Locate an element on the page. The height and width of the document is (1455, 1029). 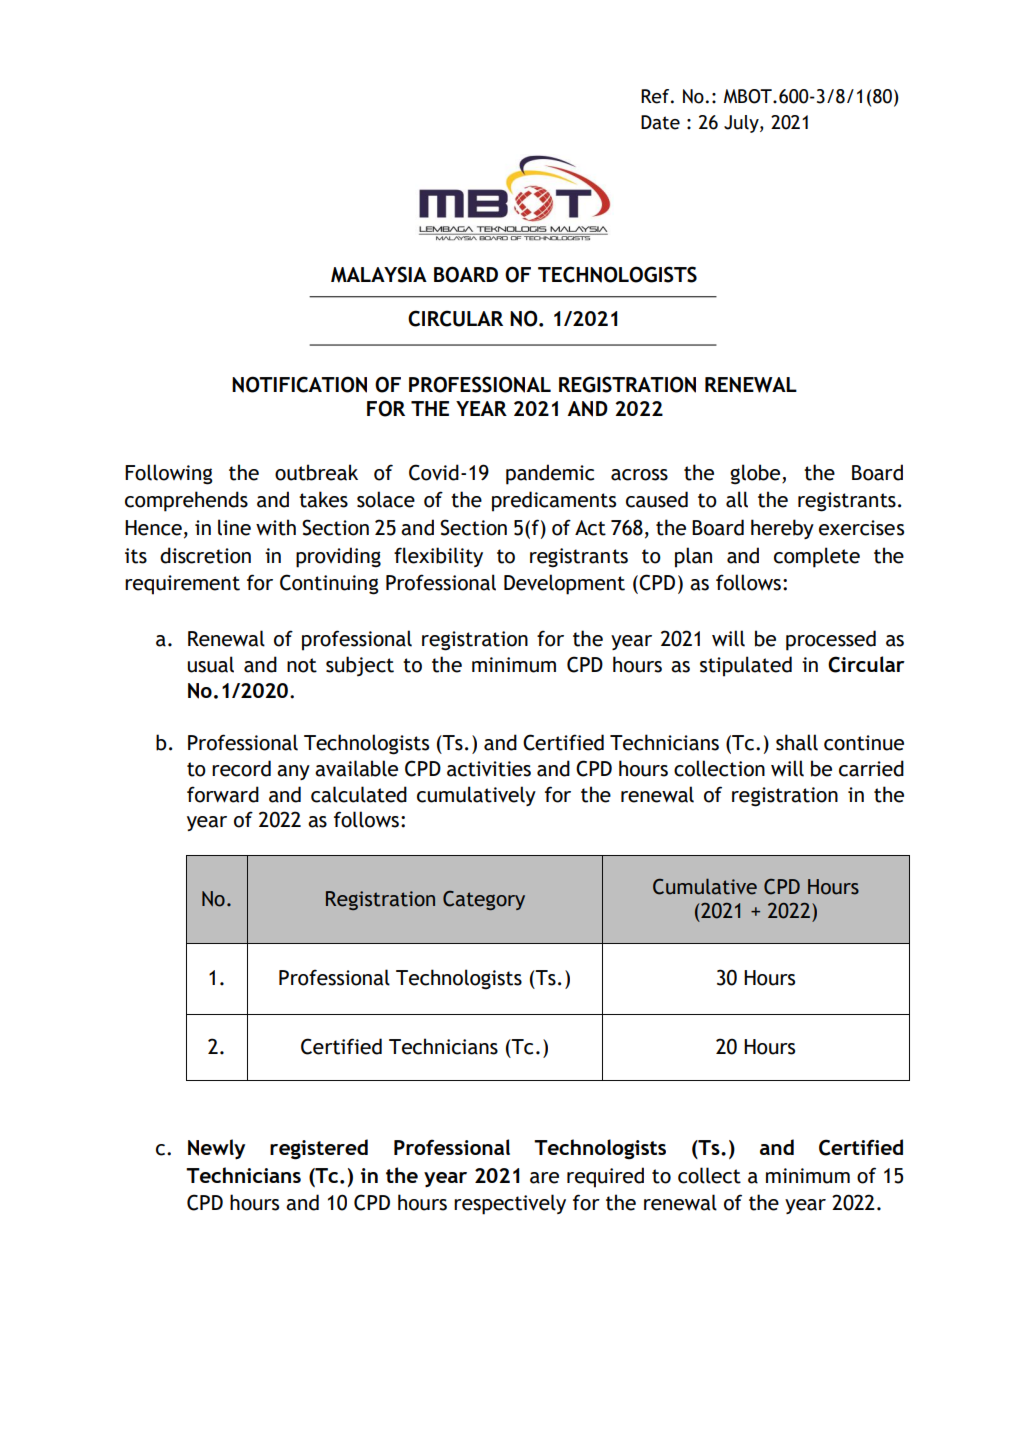
Date is located at coordinates (660, 122).
